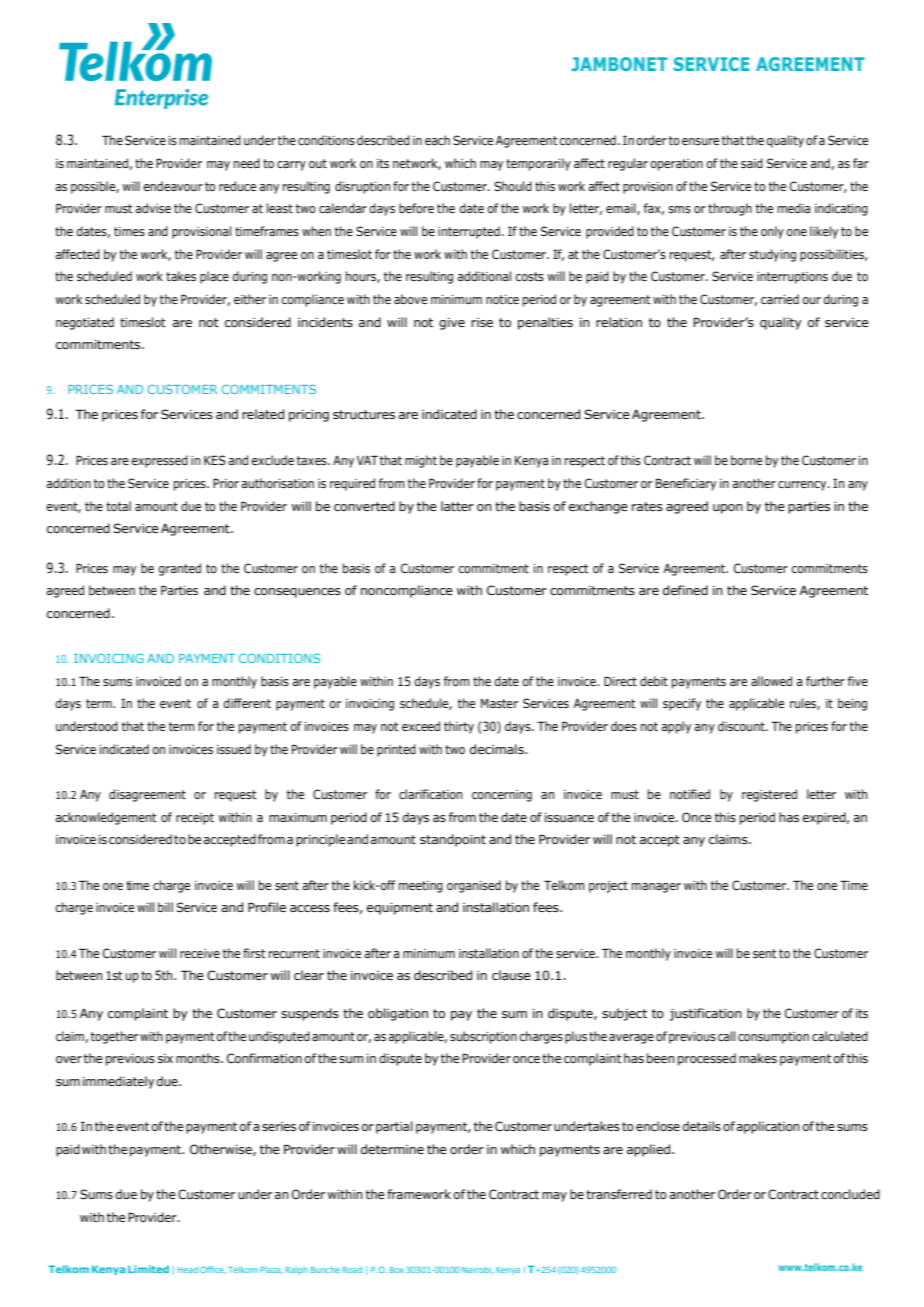  Describe the element at coordinates (705, 1014) in the screenshot. I see `justification` at that location.
